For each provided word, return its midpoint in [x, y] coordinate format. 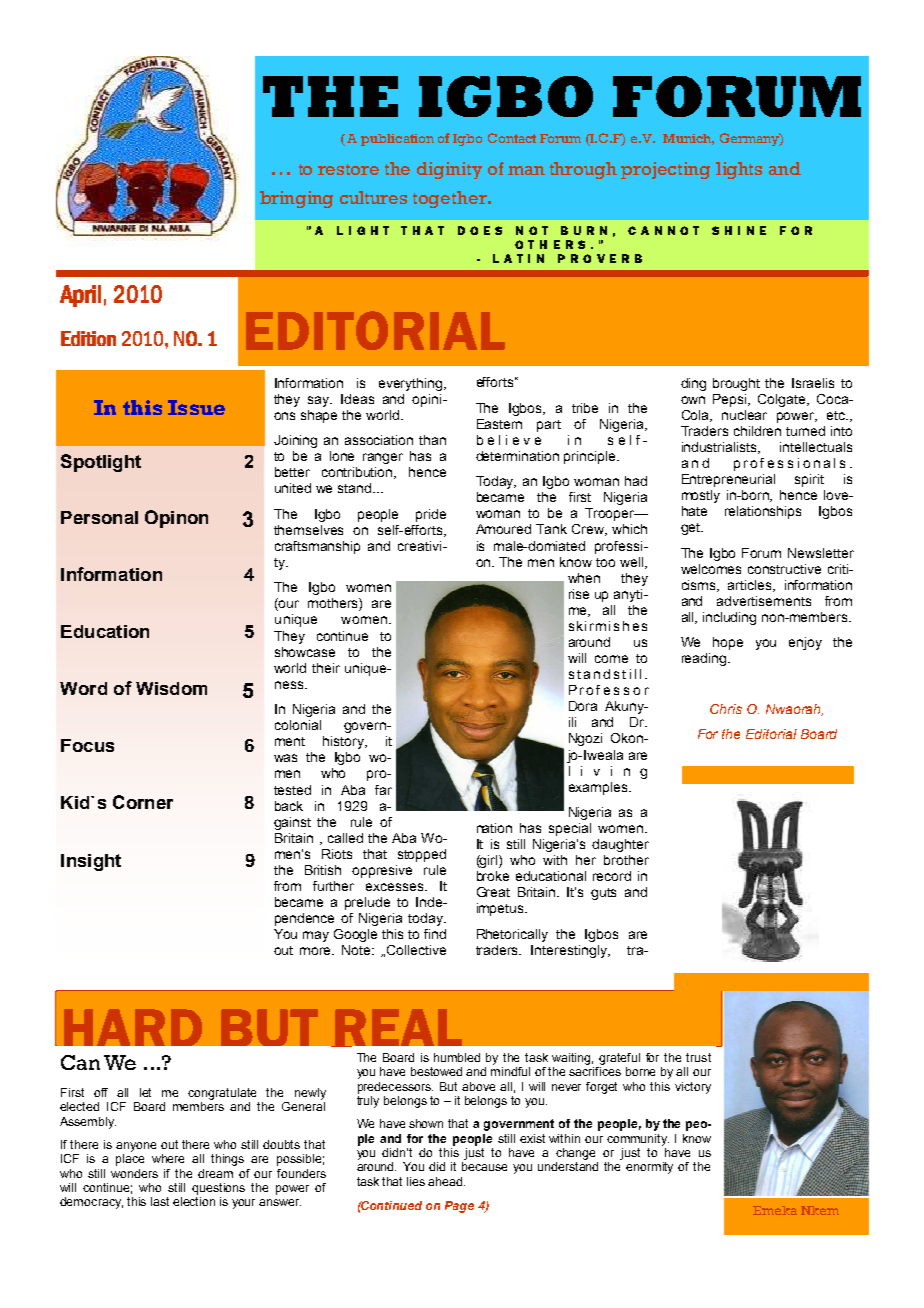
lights [739, 170]
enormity [649, 1168]
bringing [296, 199]
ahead [446, 1181]
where [168, 1158]
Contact [512, 138]
